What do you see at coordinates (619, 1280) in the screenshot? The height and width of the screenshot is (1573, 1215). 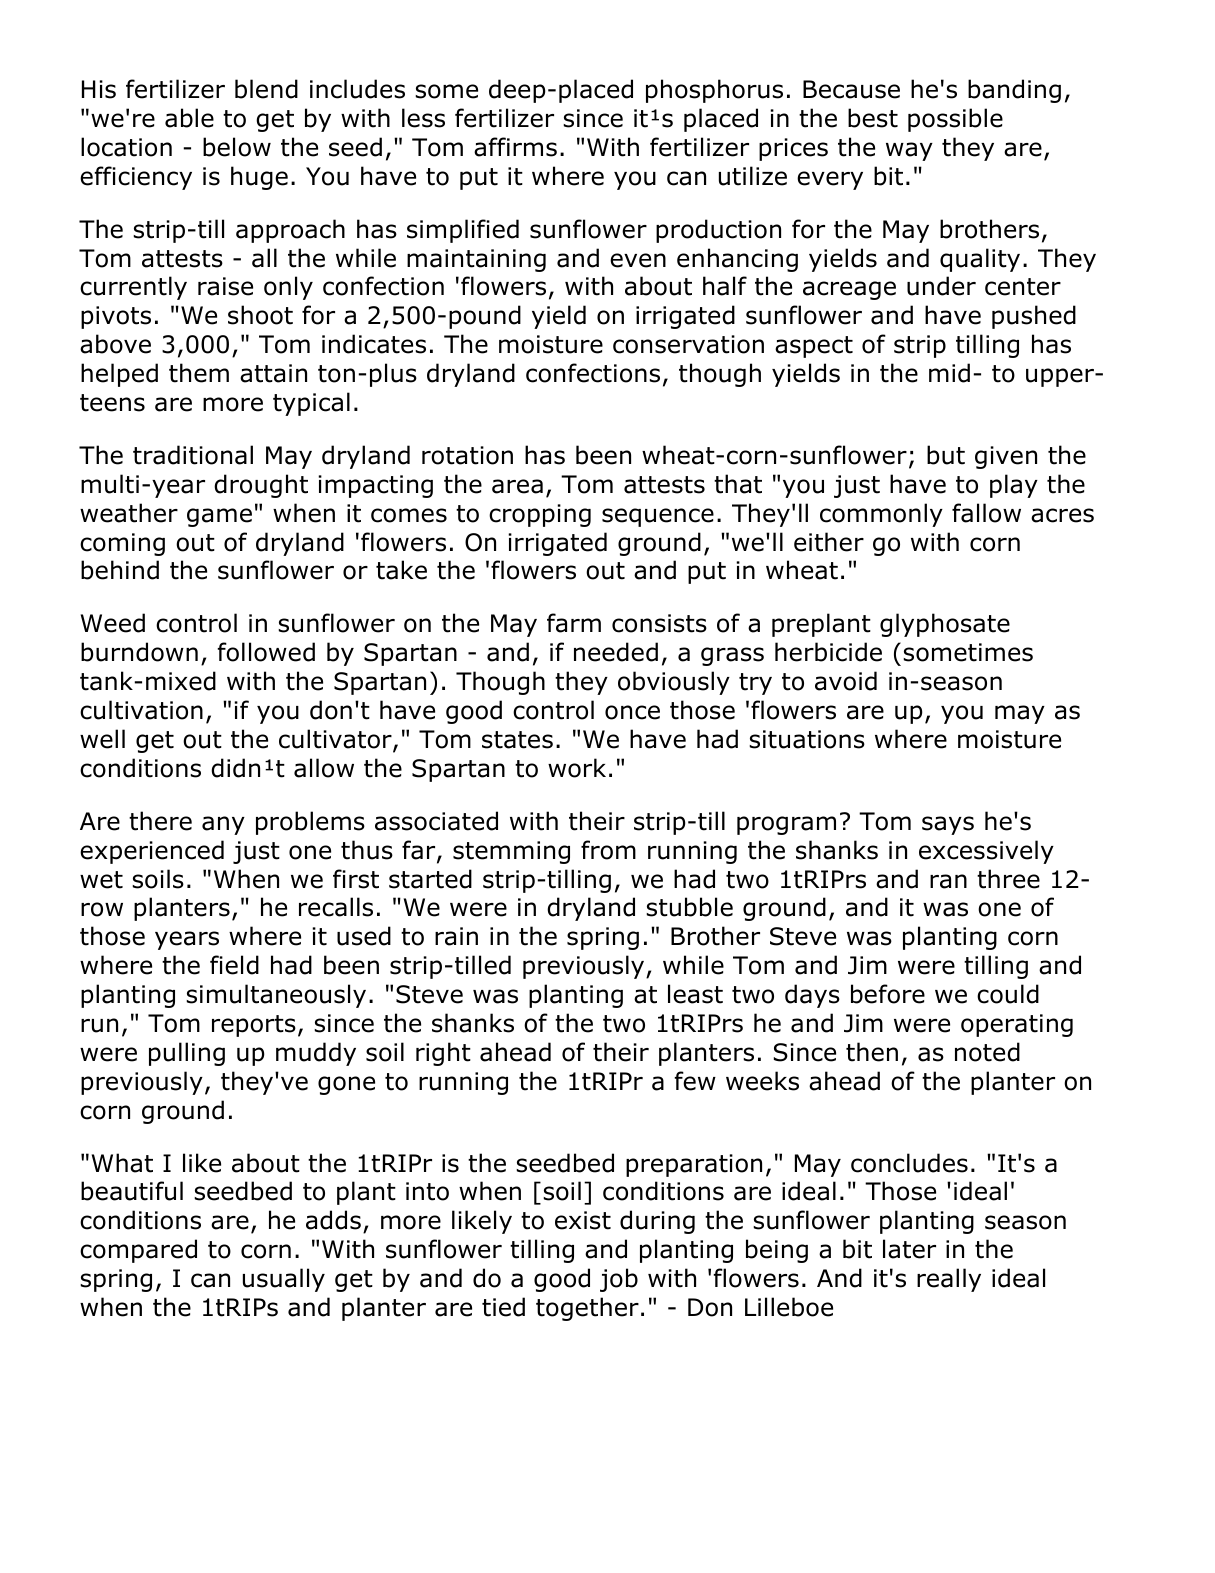 I see `job` at bounding box center [619, 1280].
